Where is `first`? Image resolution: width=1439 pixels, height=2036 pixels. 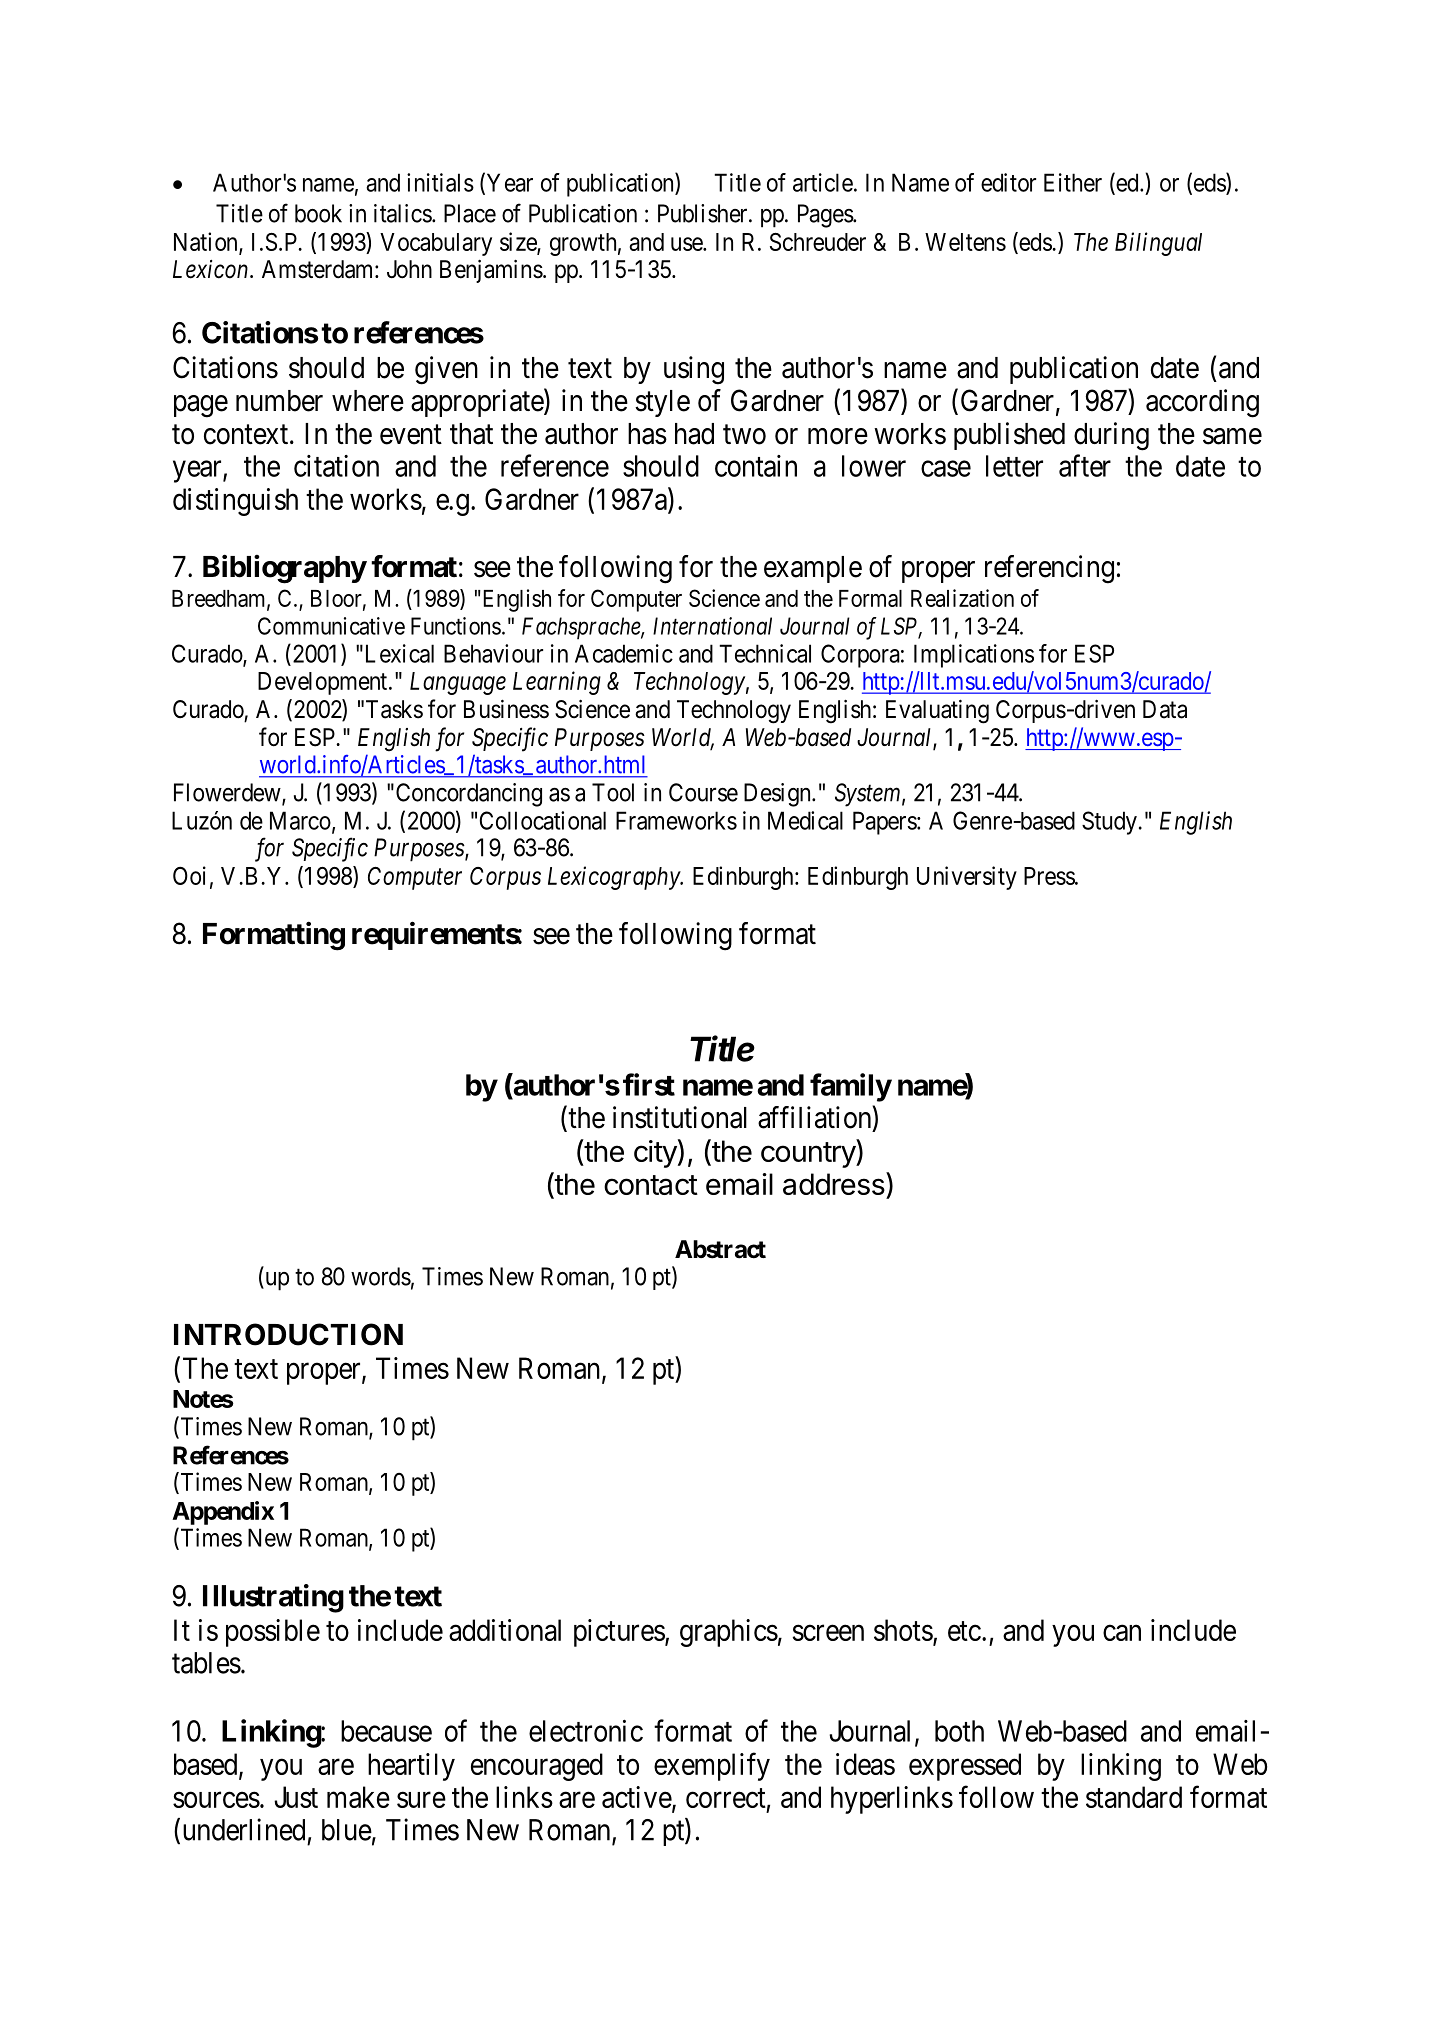
first is located at coordinates (649, 1084).
